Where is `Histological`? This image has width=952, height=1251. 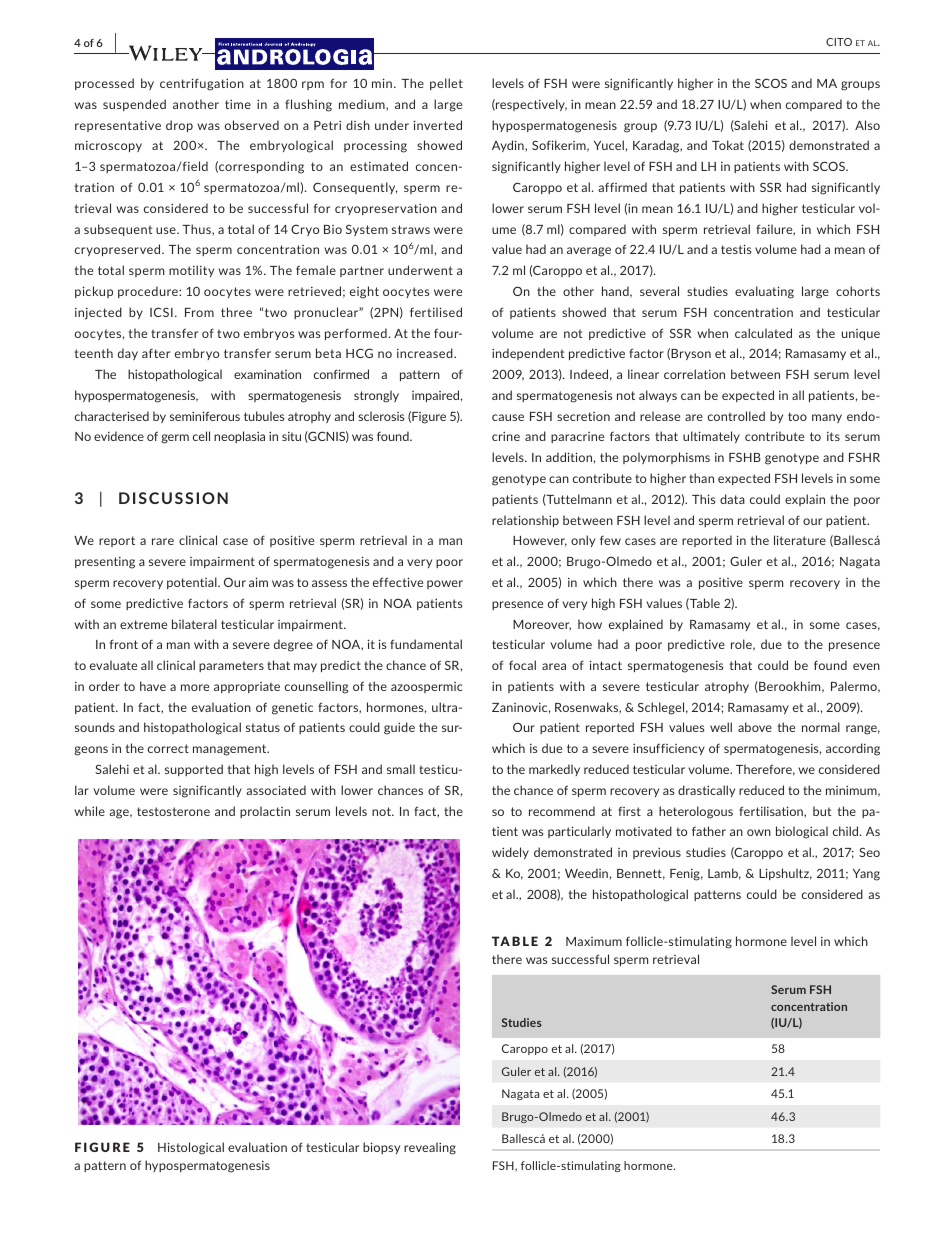 Histological is located at coordinates (191, 1148).
